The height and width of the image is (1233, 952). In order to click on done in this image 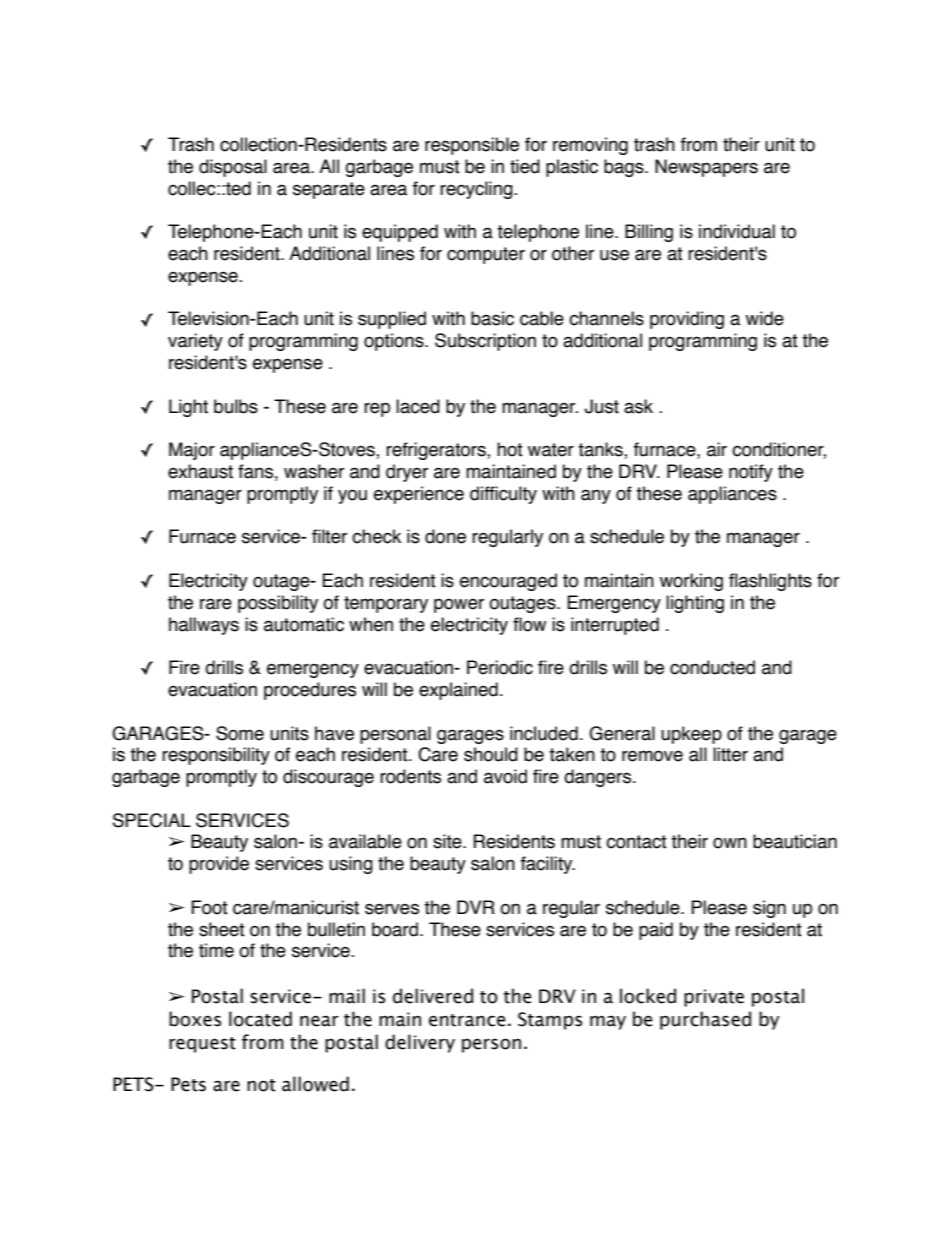, I will do `click(445, 536)`.
